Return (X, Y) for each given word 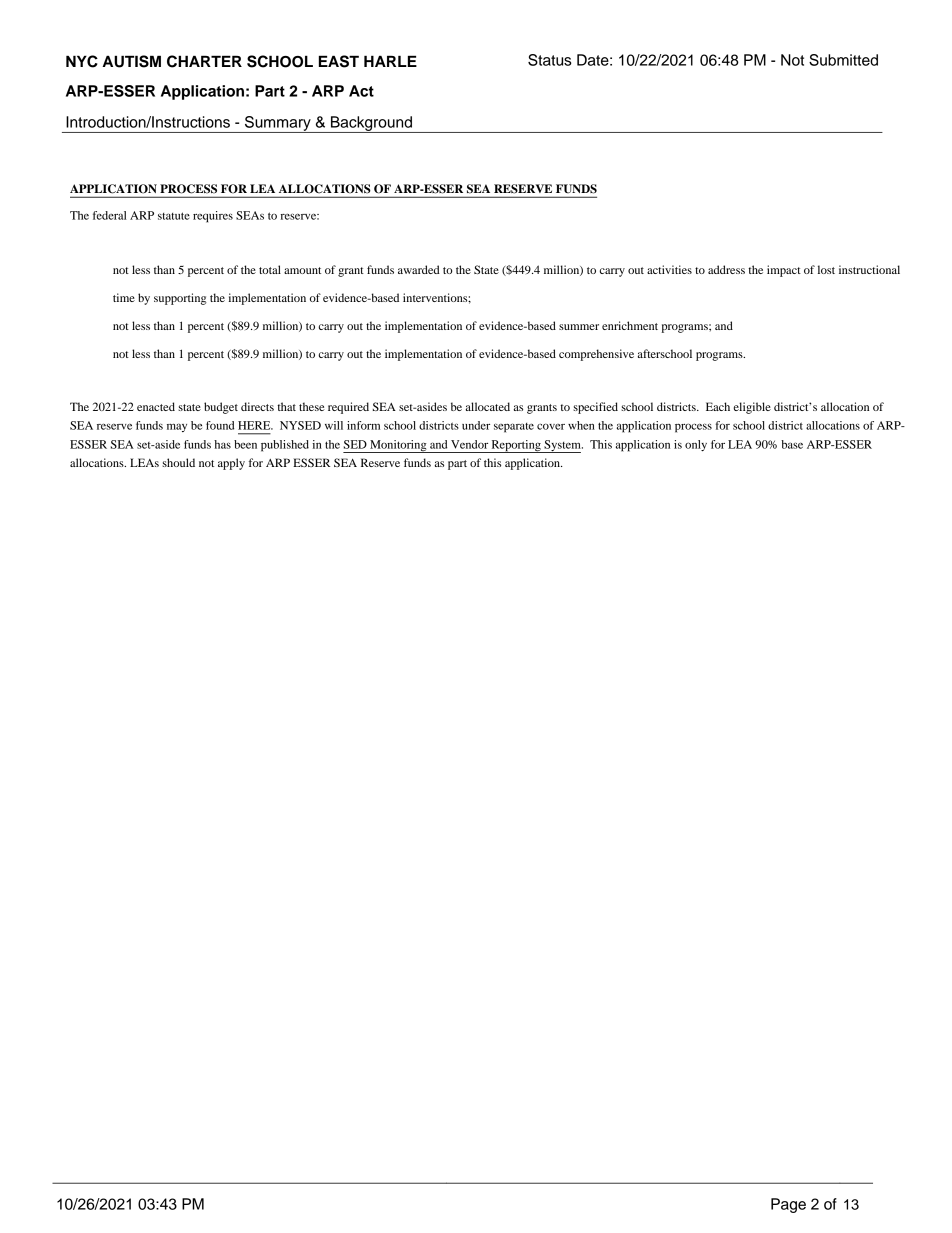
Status (550, 60)
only (696, 445)
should (178, 462)
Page (788, 1205)
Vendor (469, 444)
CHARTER (204, 61)
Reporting (516, 446)
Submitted (843, 60)
